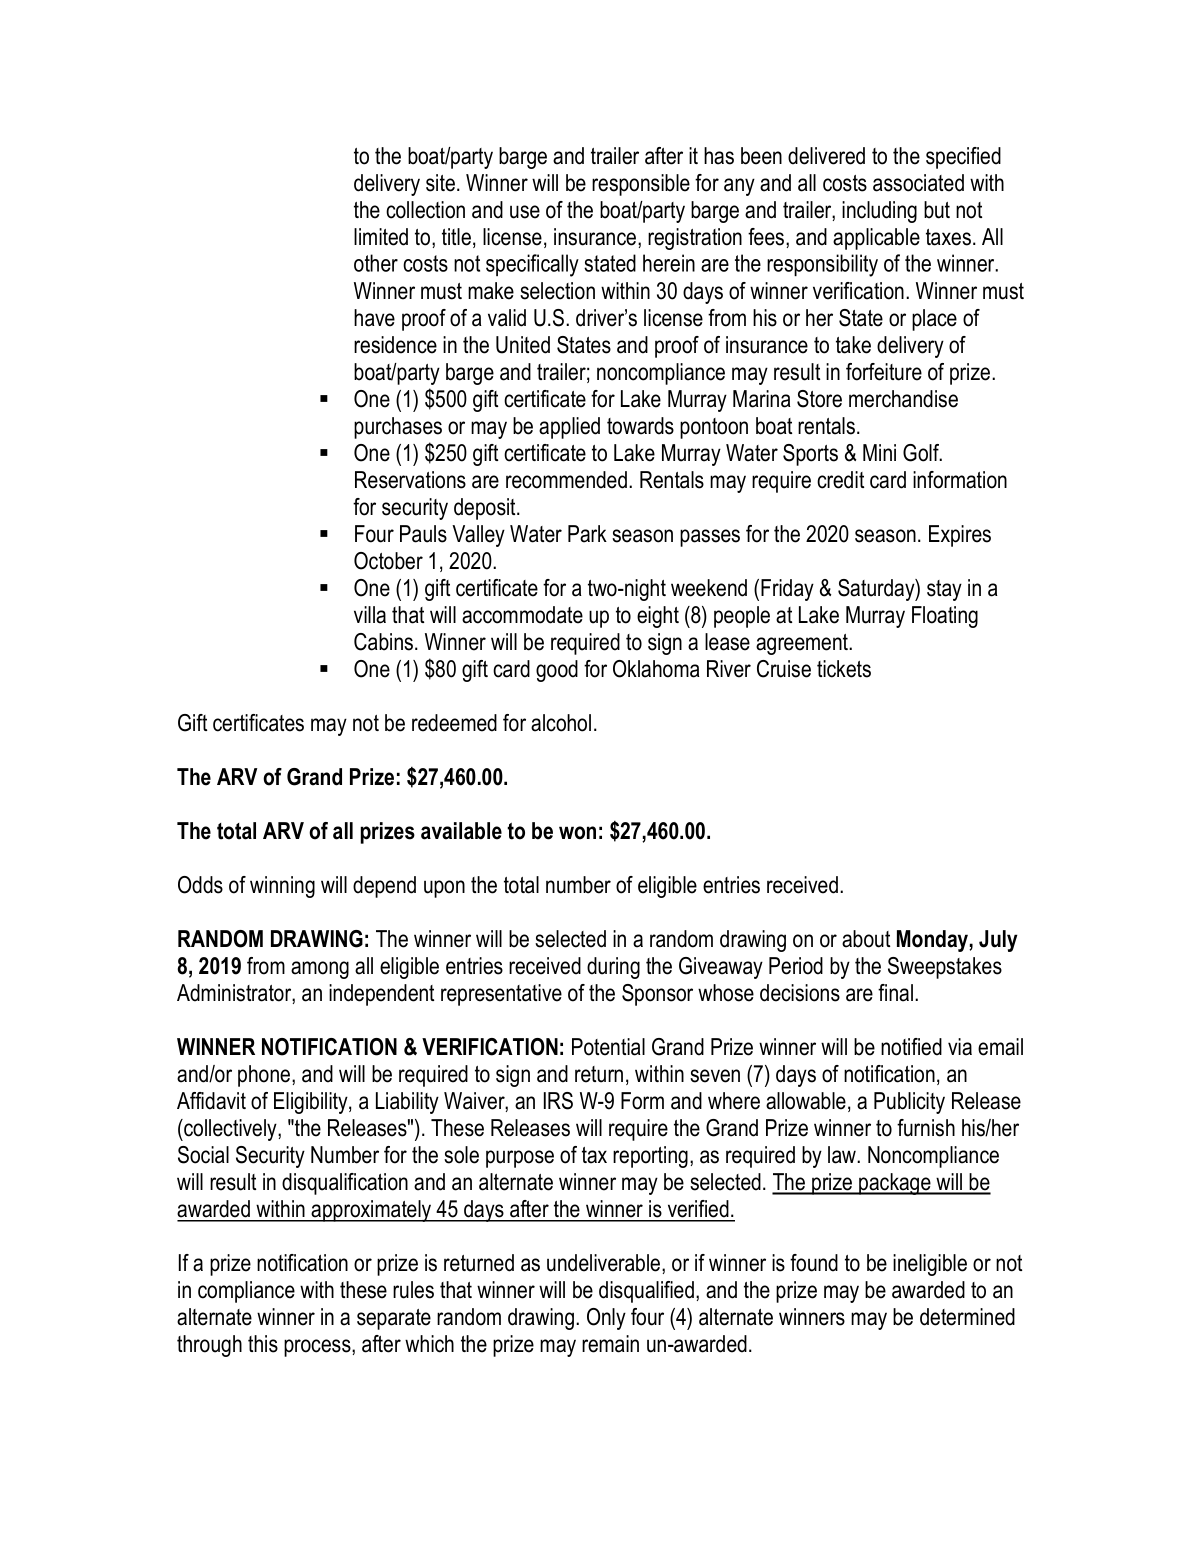 This screenshot has height=1553, width=1200. I want to click on Golf, so click(922, 453).
